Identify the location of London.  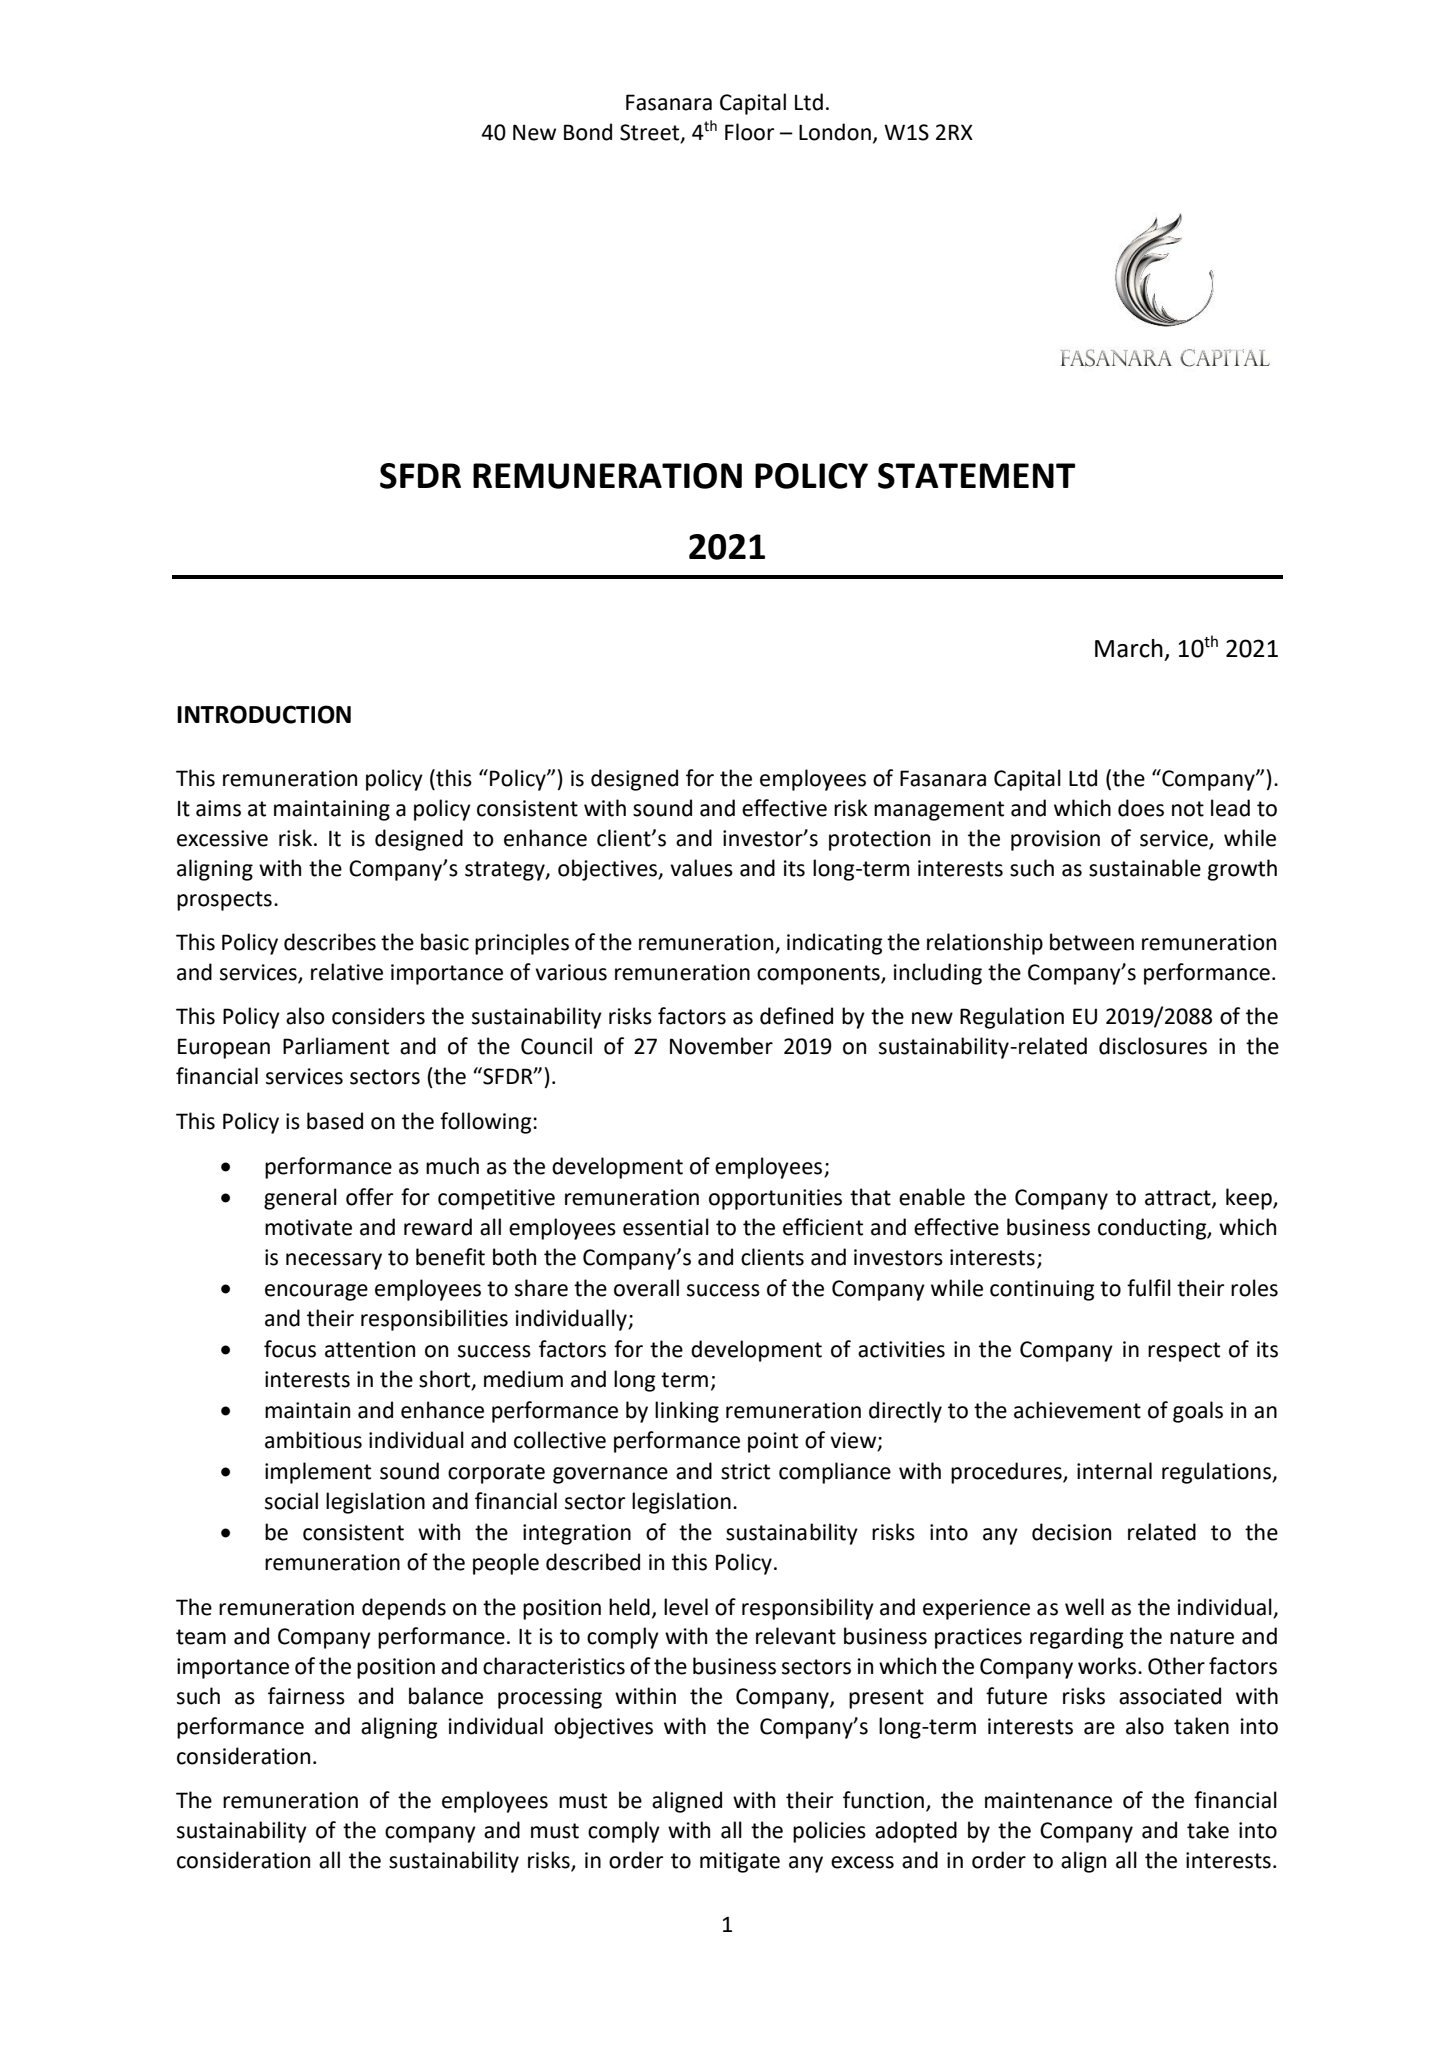
(835, 132).
